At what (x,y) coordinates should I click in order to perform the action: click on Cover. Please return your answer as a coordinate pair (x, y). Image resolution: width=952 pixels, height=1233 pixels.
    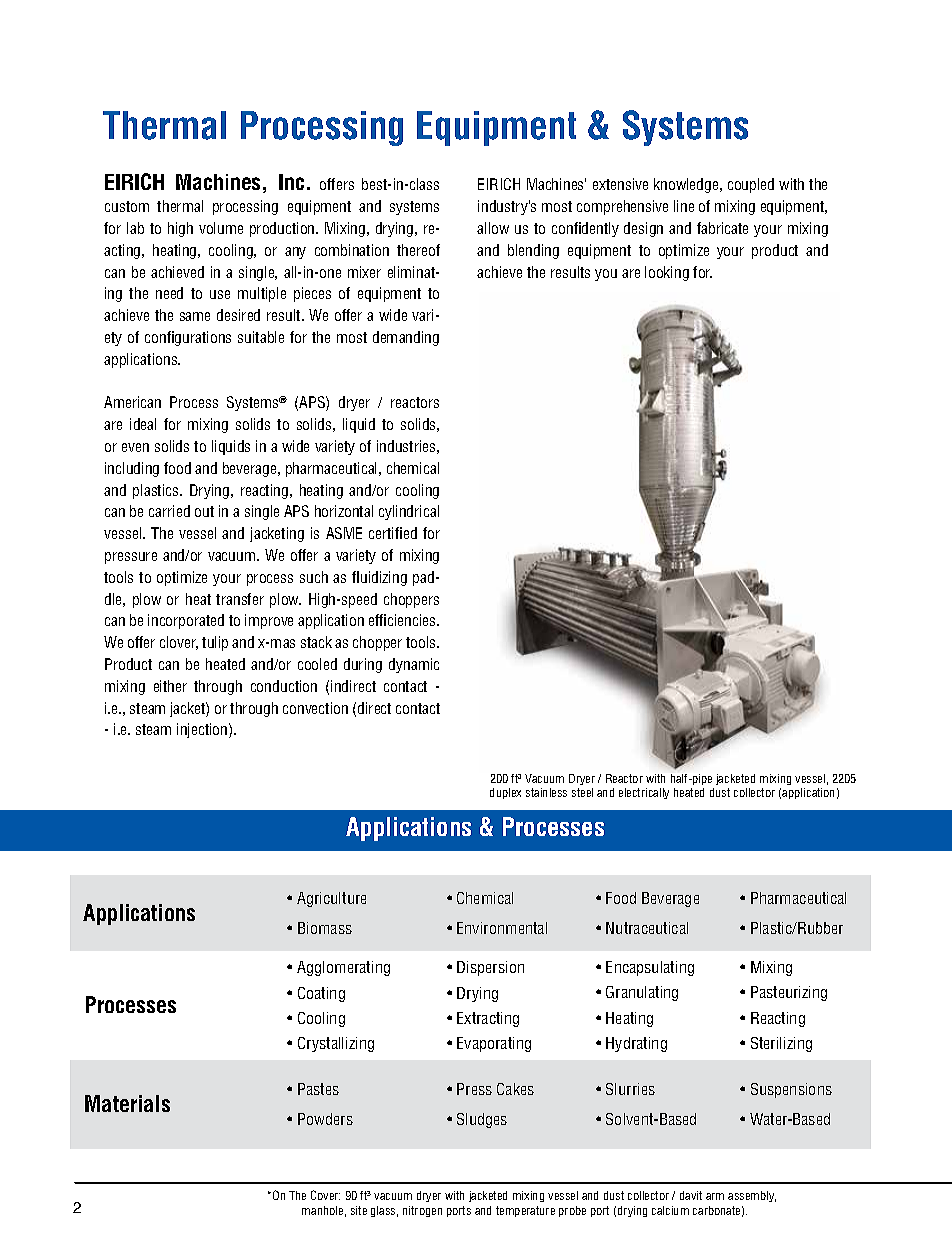
    Looking at the image, I should click on (325, 1195).
